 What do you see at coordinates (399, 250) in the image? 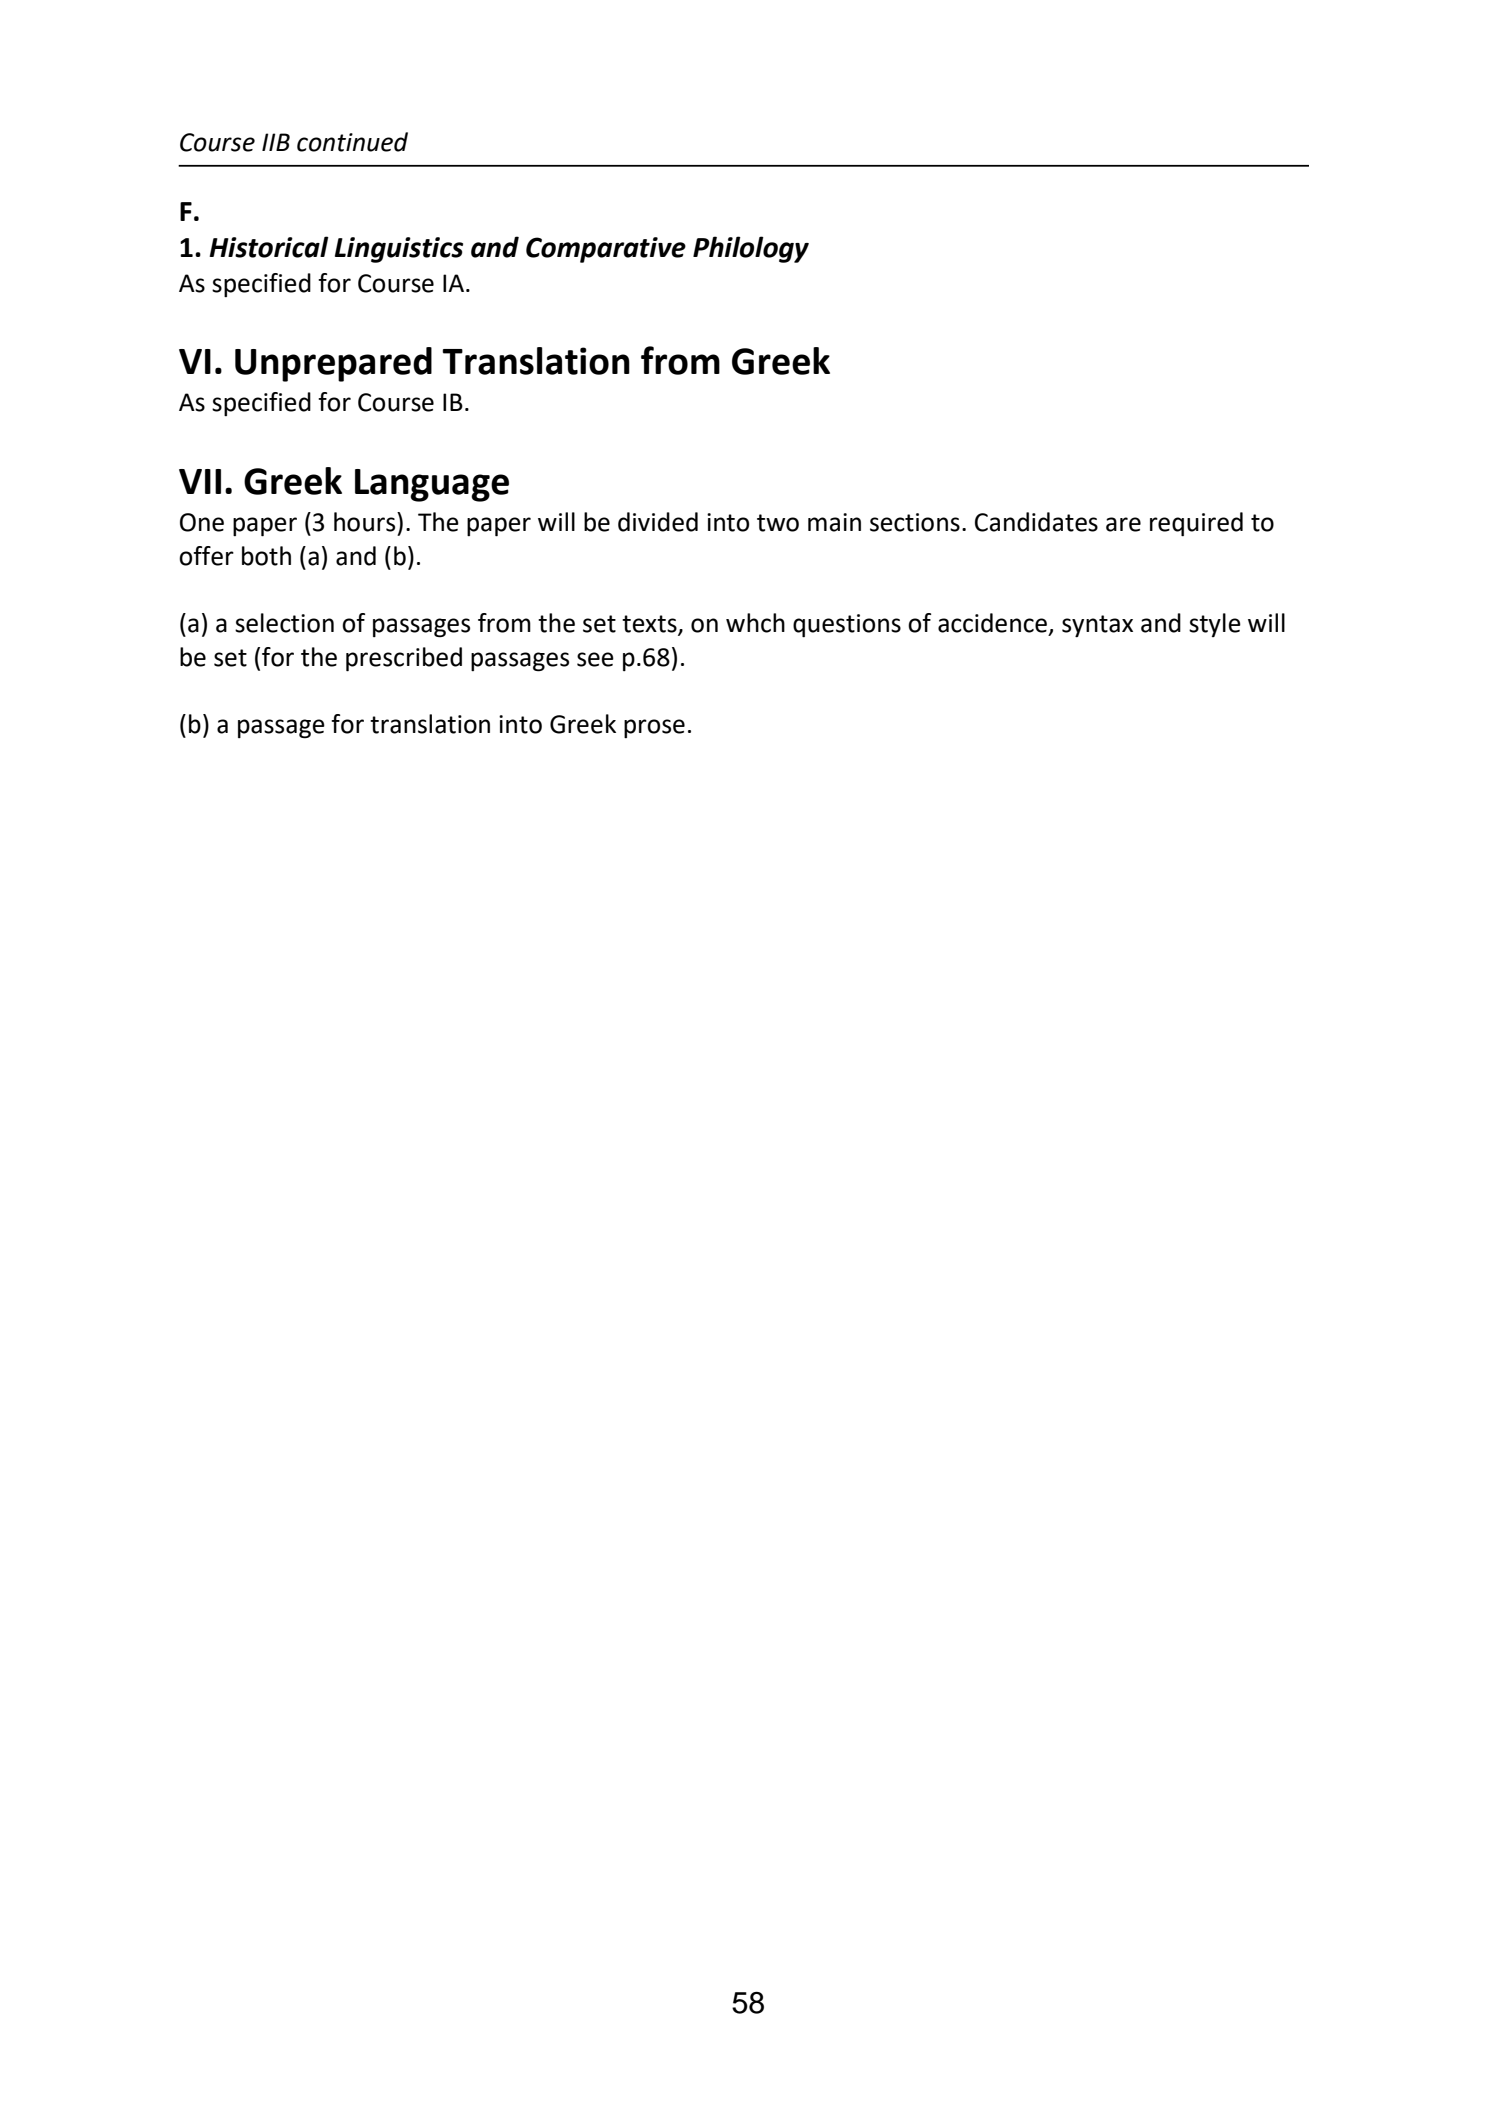
I see `Linguistics` at bounding box center [399, 250].
